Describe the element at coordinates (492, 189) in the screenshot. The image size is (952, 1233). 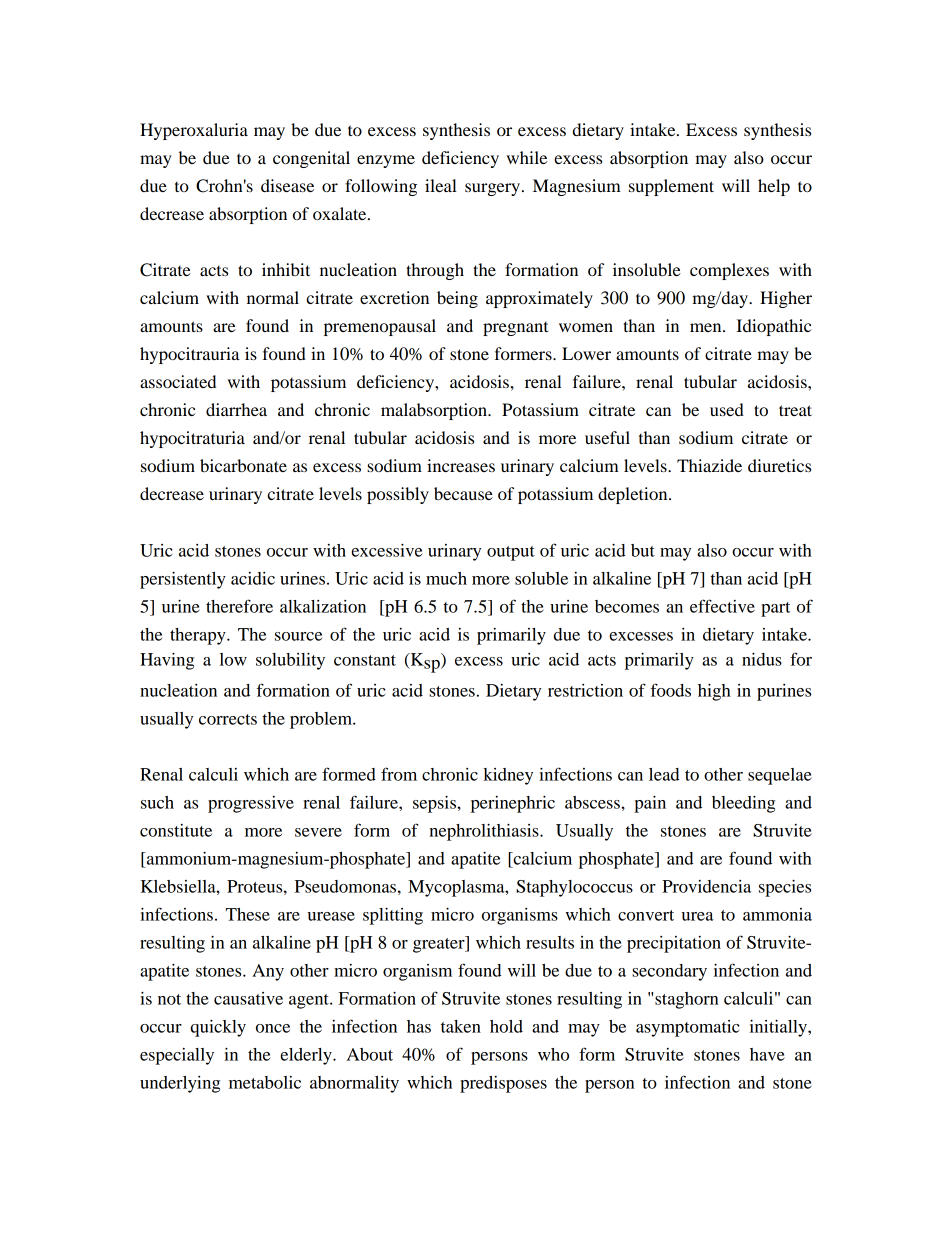
I see `surgery` at that location.
